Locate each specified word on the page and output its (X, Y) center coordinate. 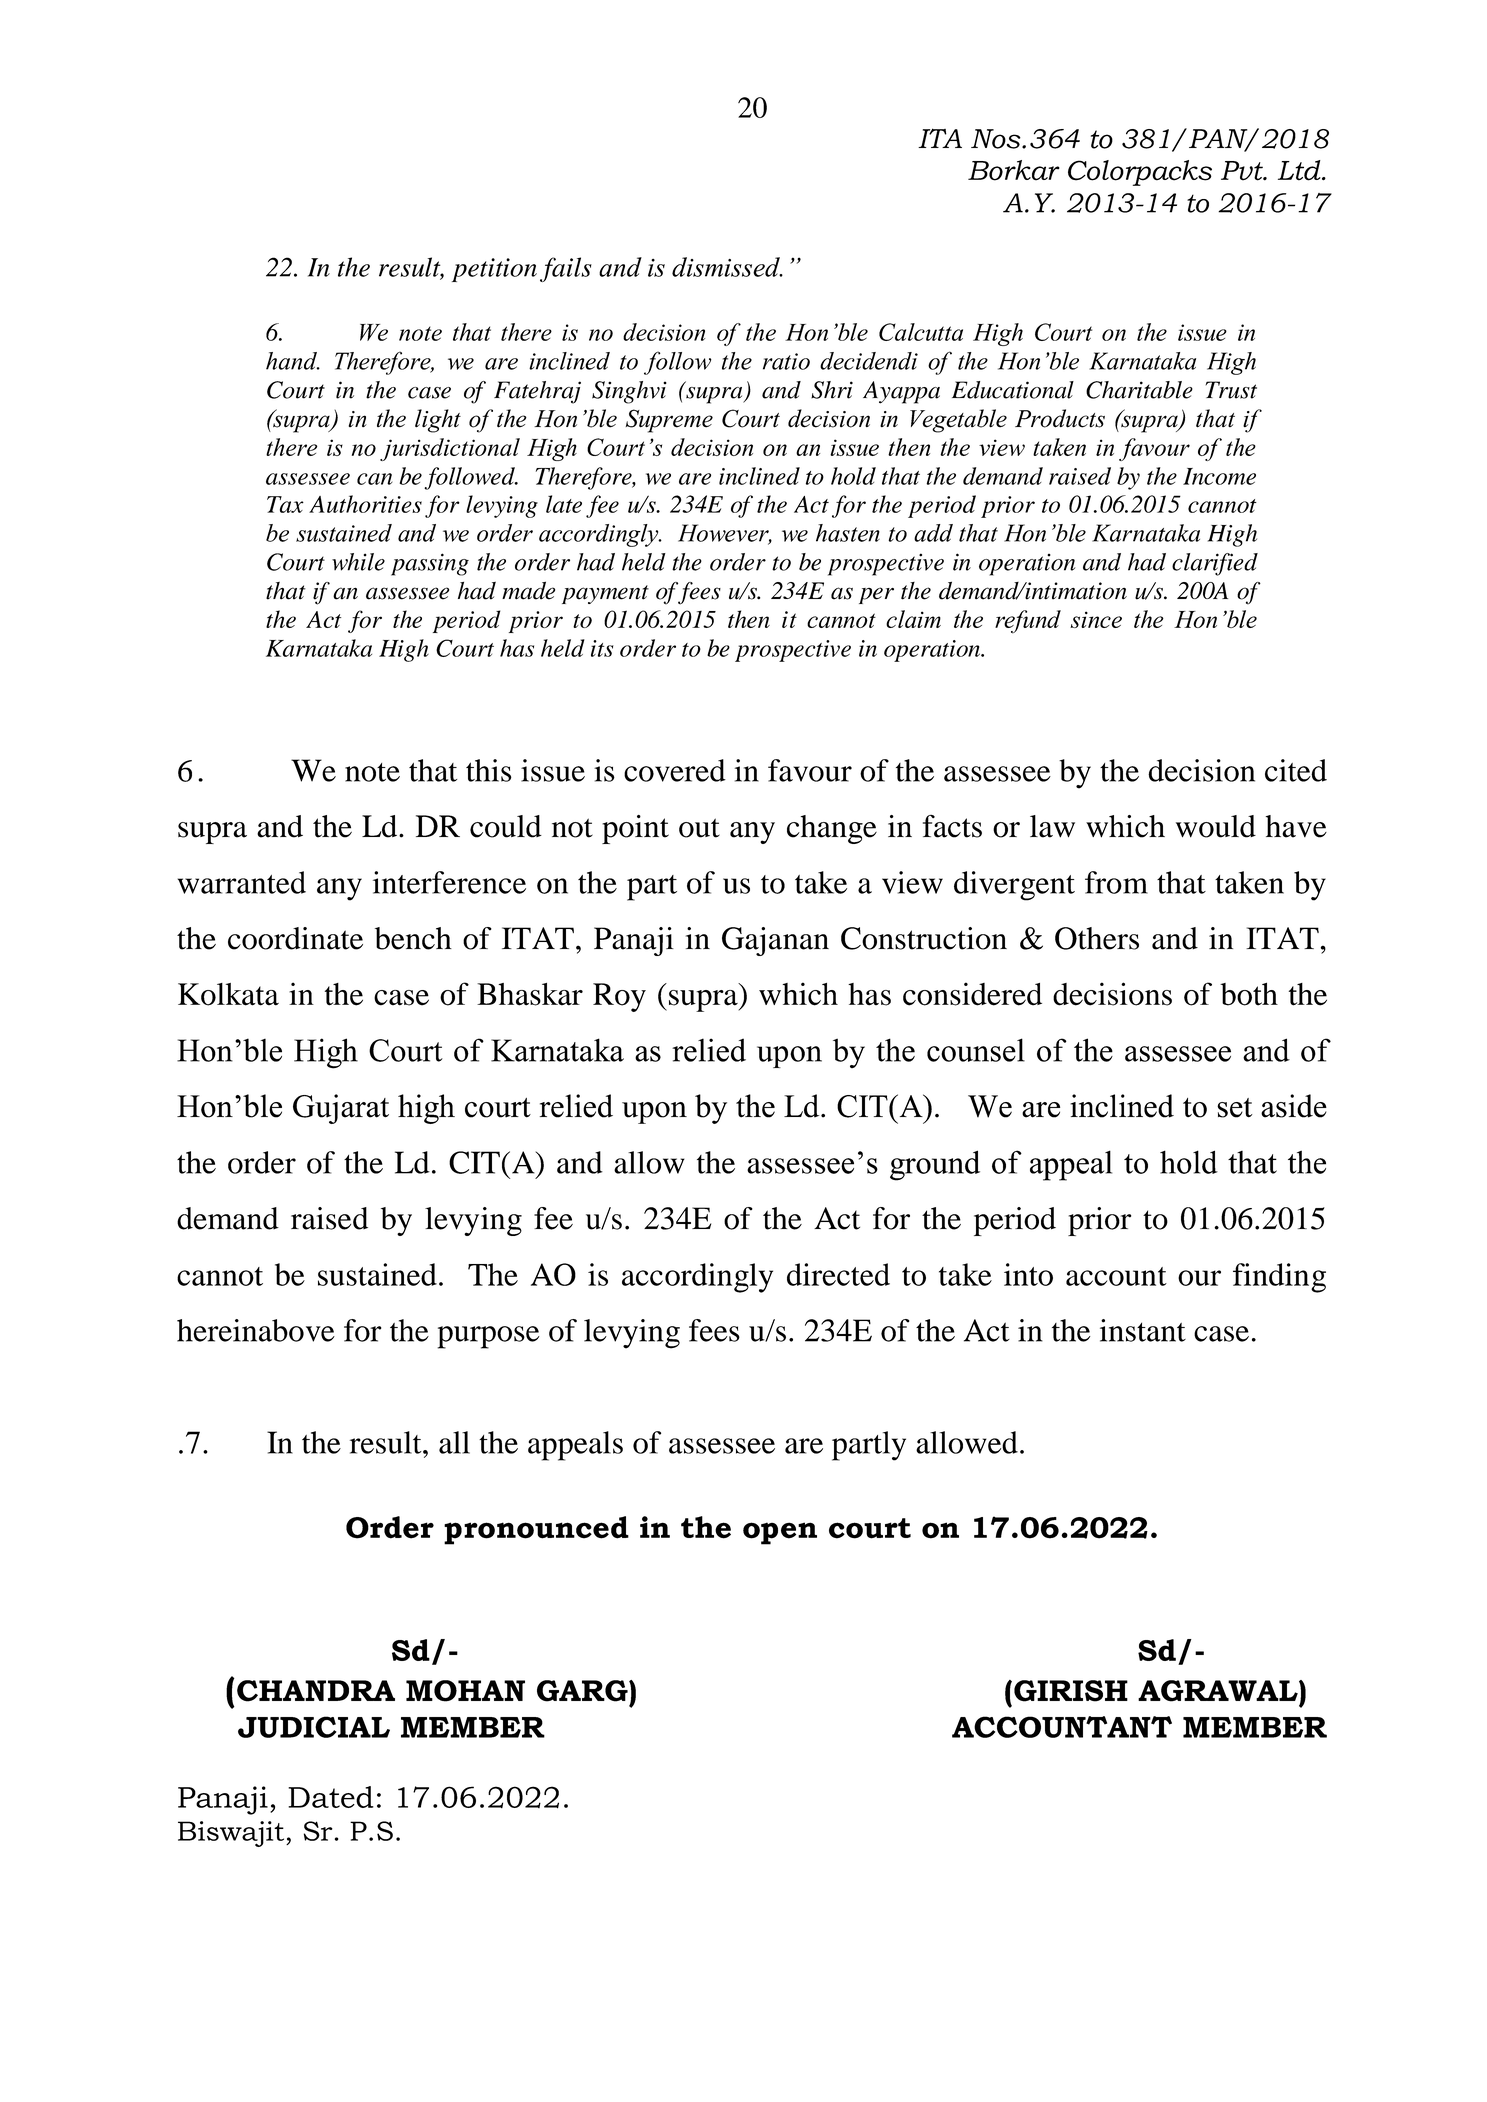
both (1249, 994)
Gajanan (775, 941)
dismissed (727, 267)
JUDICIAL (314, 1727)
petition (494, 270)
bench (413, 938)
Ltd (1300, 170)
